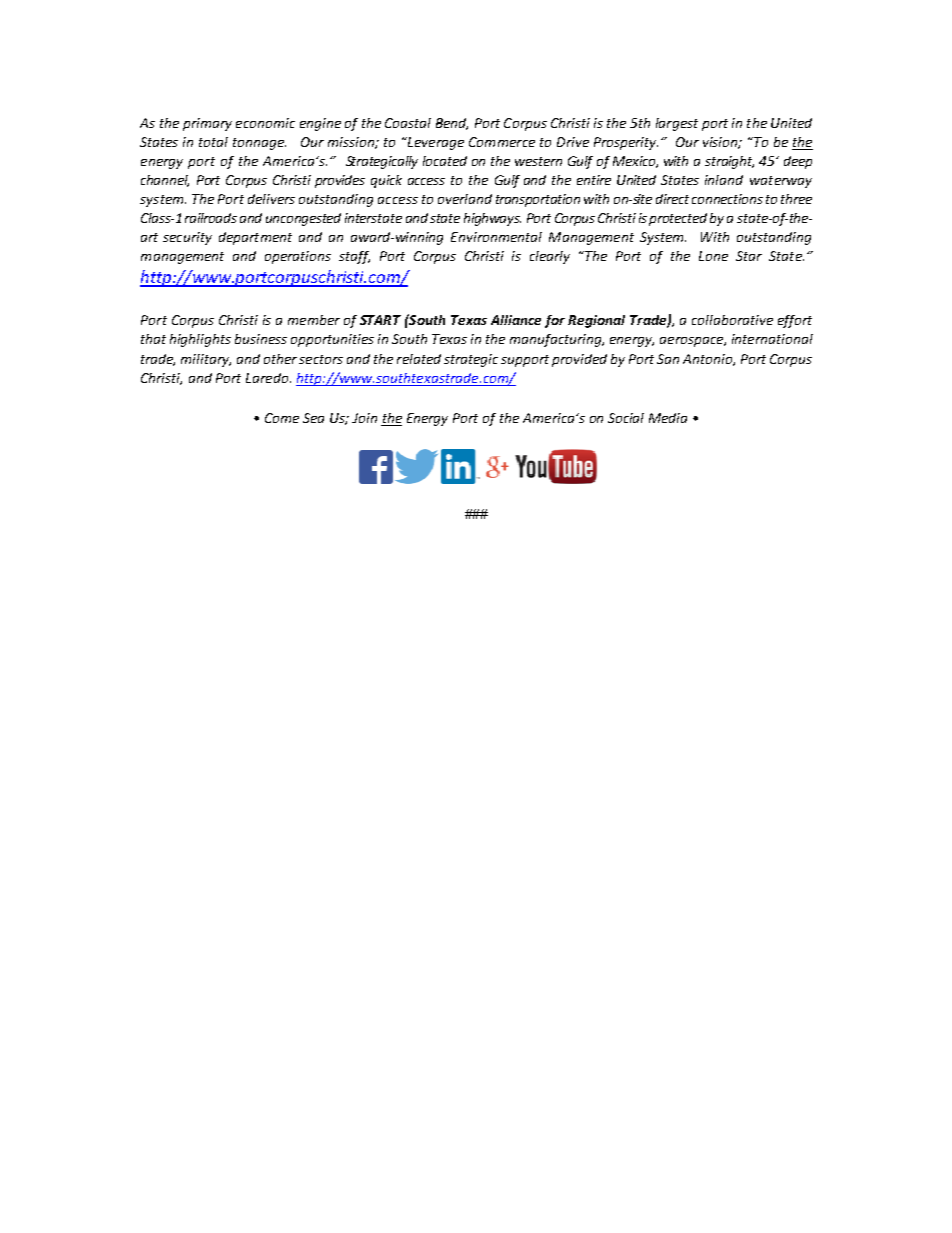 This page has height=1233, width=952. Describe the element at coordinates (364, 418) in the page. I see `Join` at that location.
